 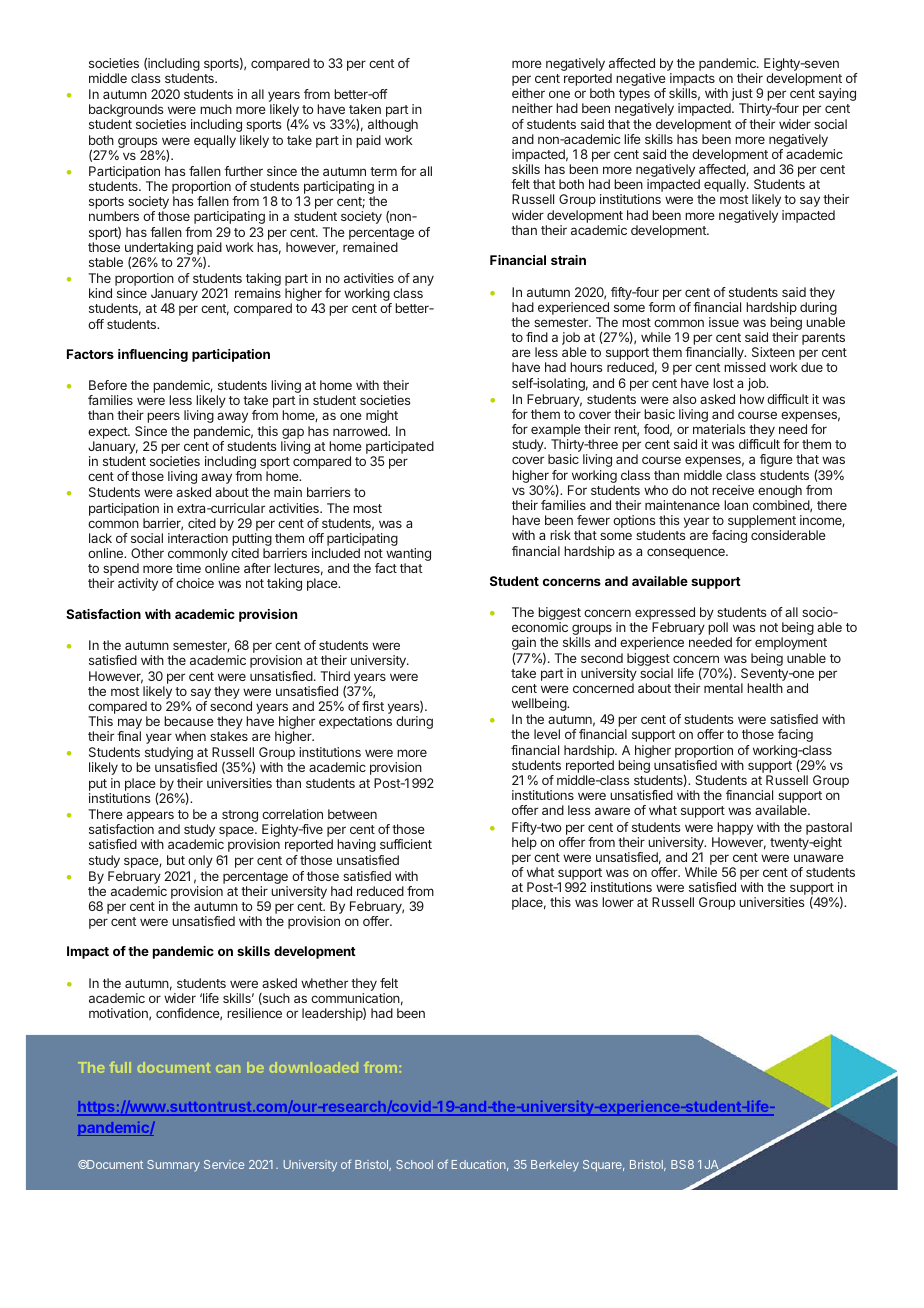 What do you see at coordinates (742, 96) in the page?
I see `just` at bounding box center [742, 96].
